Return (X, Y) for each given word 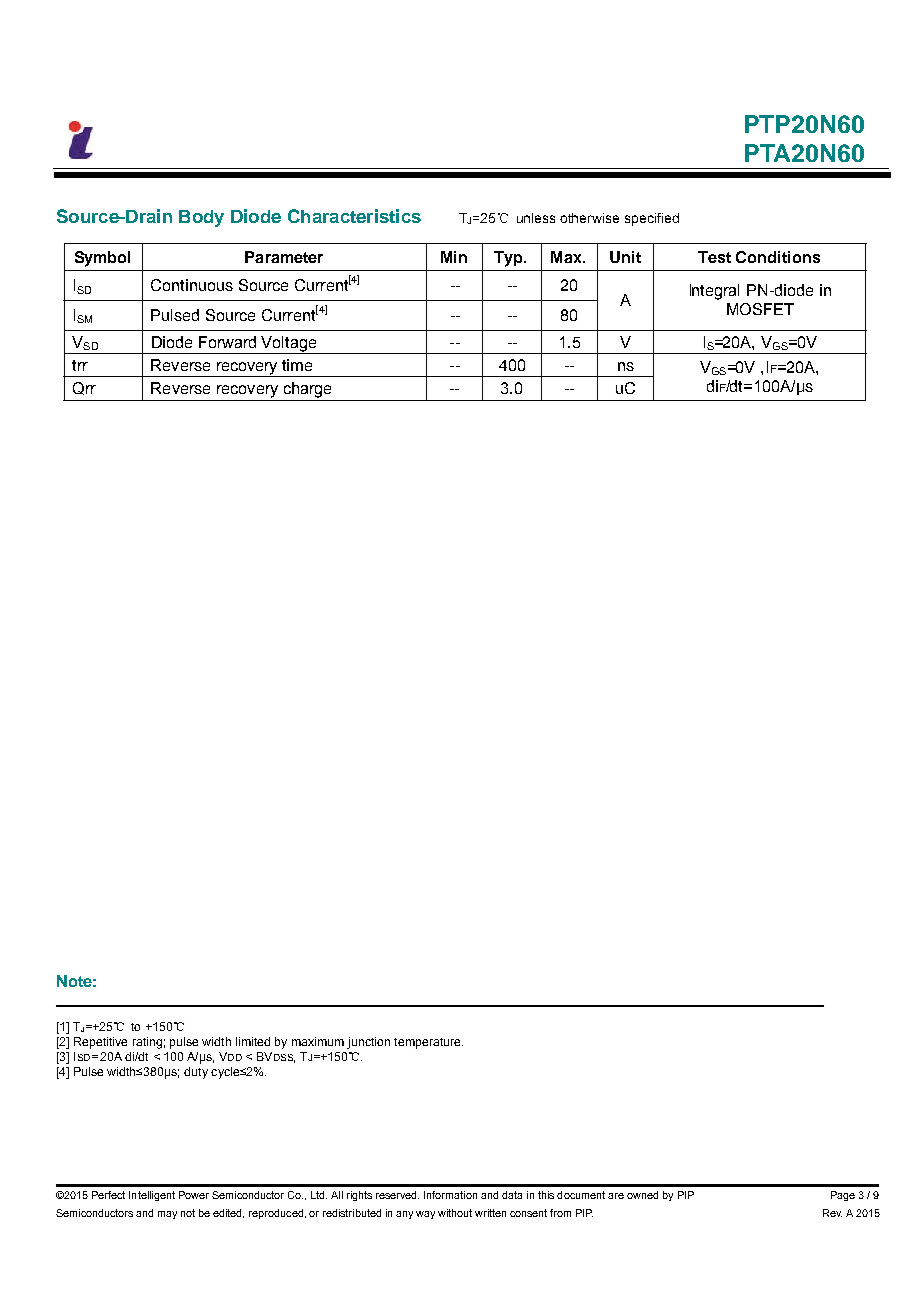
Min (454, 257)
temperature (428, 1043)
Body (201, 218)
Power (194, 1195)
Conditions (778, 257)
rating (147, 1043)
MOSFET (760, 309)
